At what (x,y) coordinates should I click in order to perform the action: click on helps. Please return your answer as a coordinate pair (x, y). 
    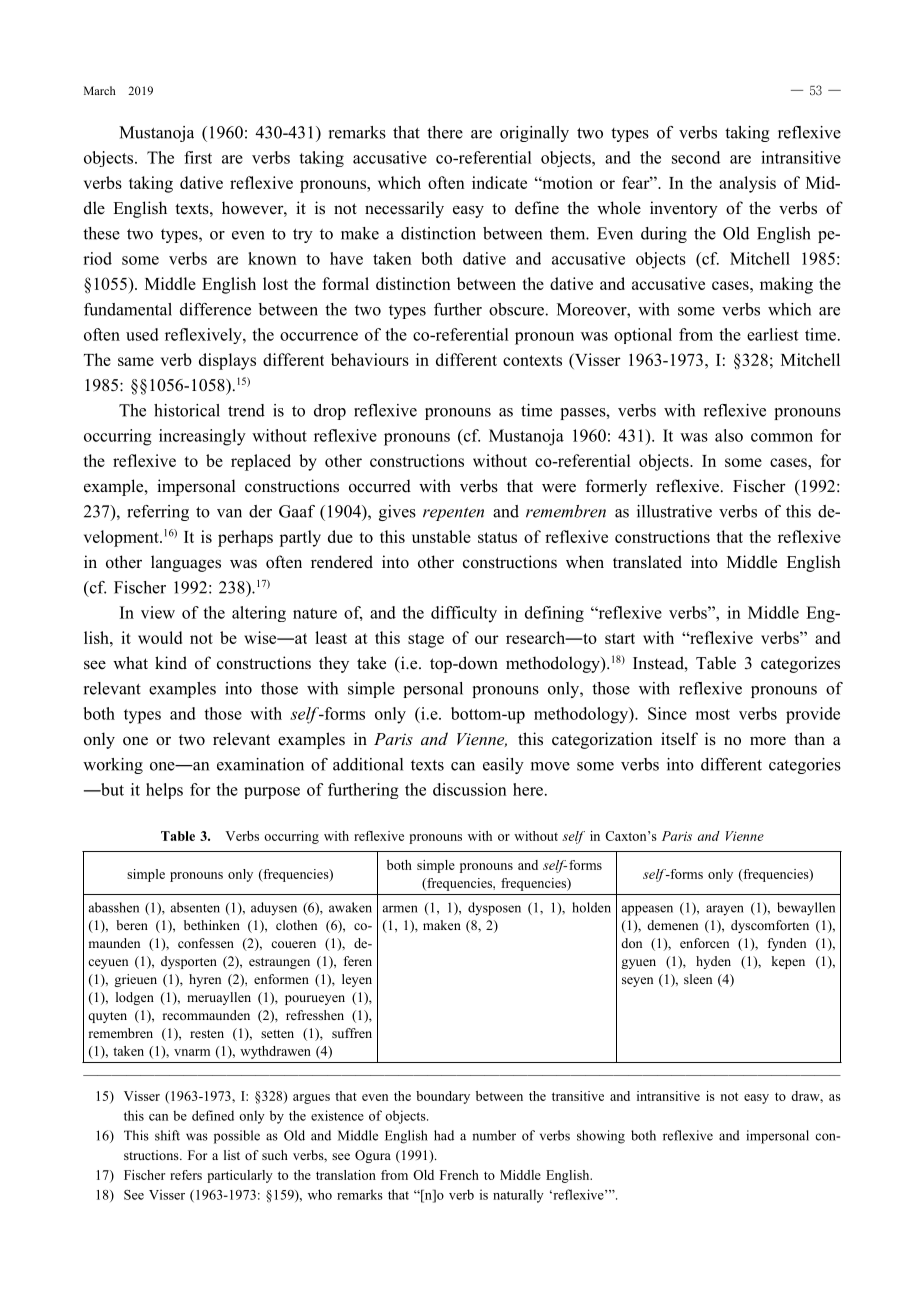
    Looking at the image, I should click on (164, 791).
